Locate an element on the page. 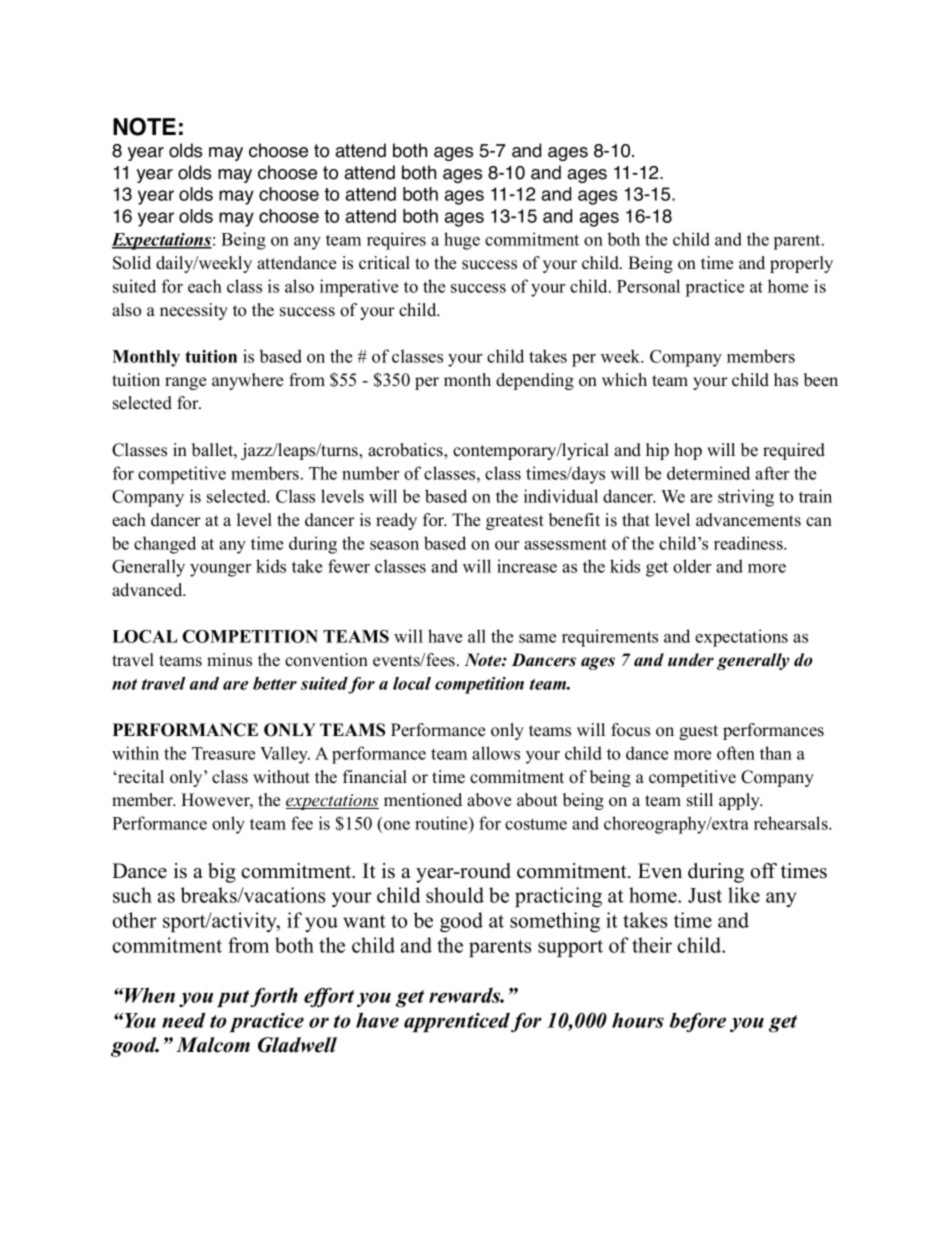 The image size is (952, 1233). properly is located at coordinates (801, 264).
